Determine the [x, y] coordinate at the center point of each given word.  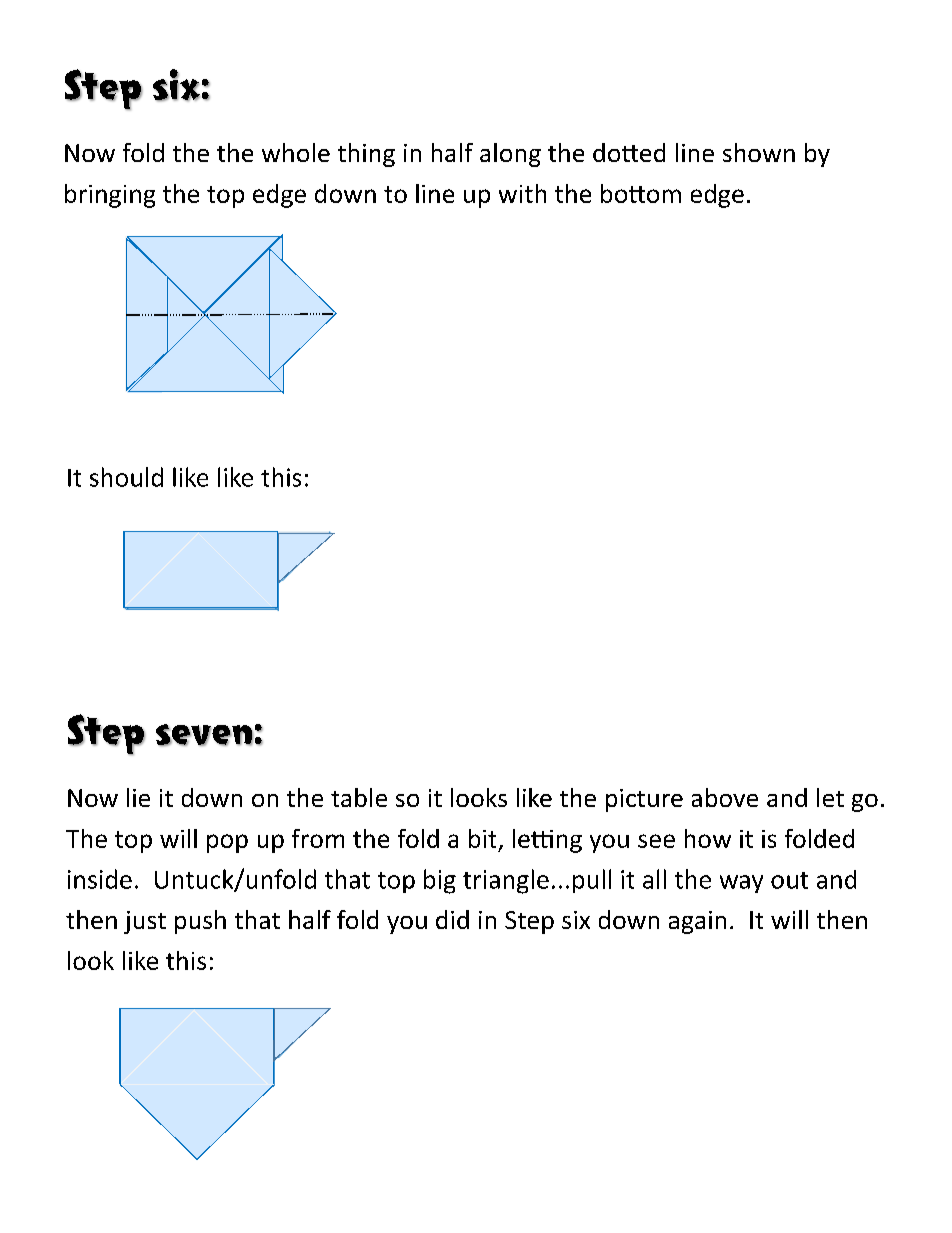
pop [227, 843]
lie [138, 797]
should [126, 477]
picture [644, 800]
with [522, 193]
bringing [110, 196]
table [359, 797]
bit [482, 838]
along [510, 155]
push [200, 922]
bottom [641, 193]
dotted [629, 152]
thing [366, 155]
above [725, 797]
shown [759, 152]
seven [205, 735]
